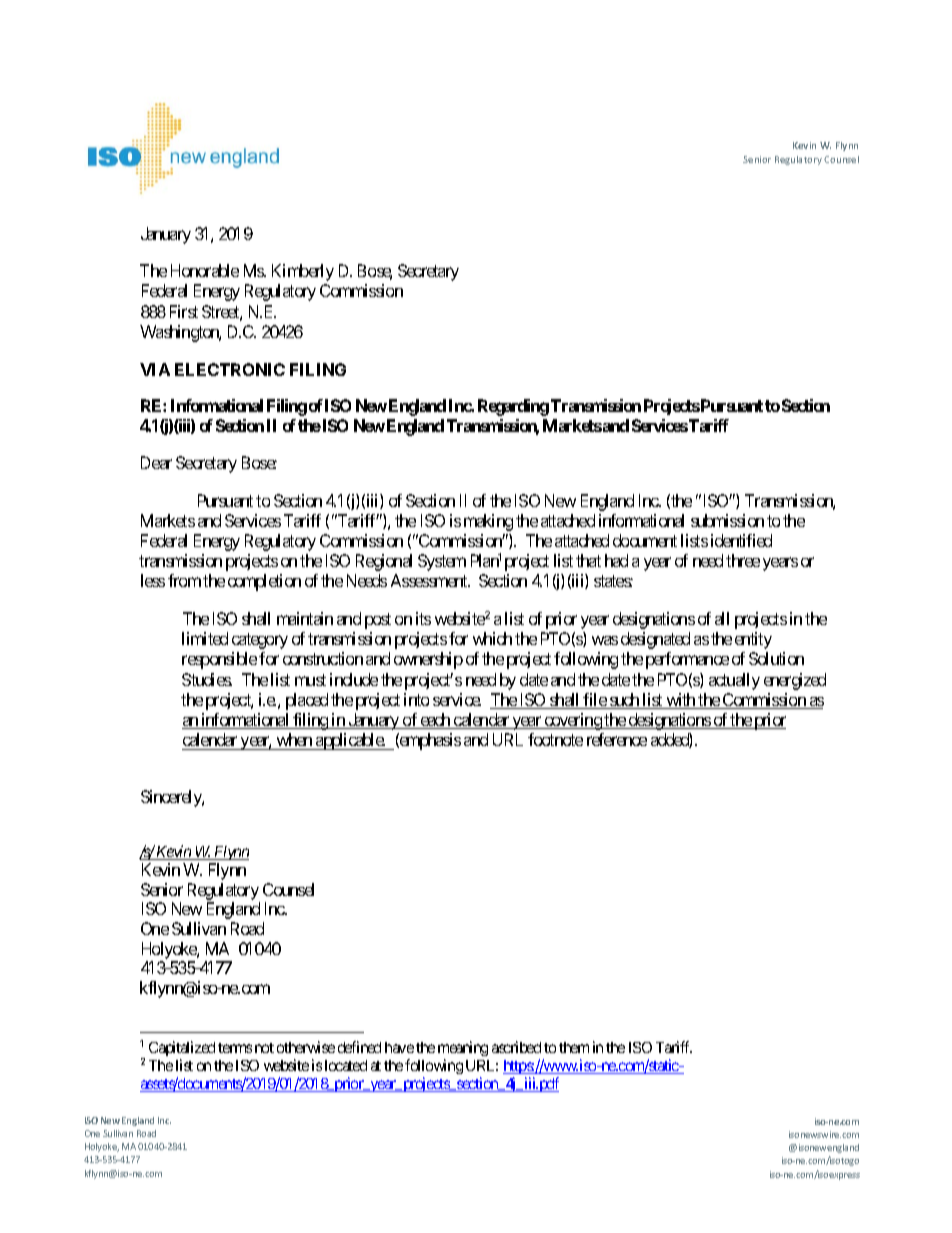  Describe the element at coordinates (488, 522) in the screenshot. I see `making` at that location.
